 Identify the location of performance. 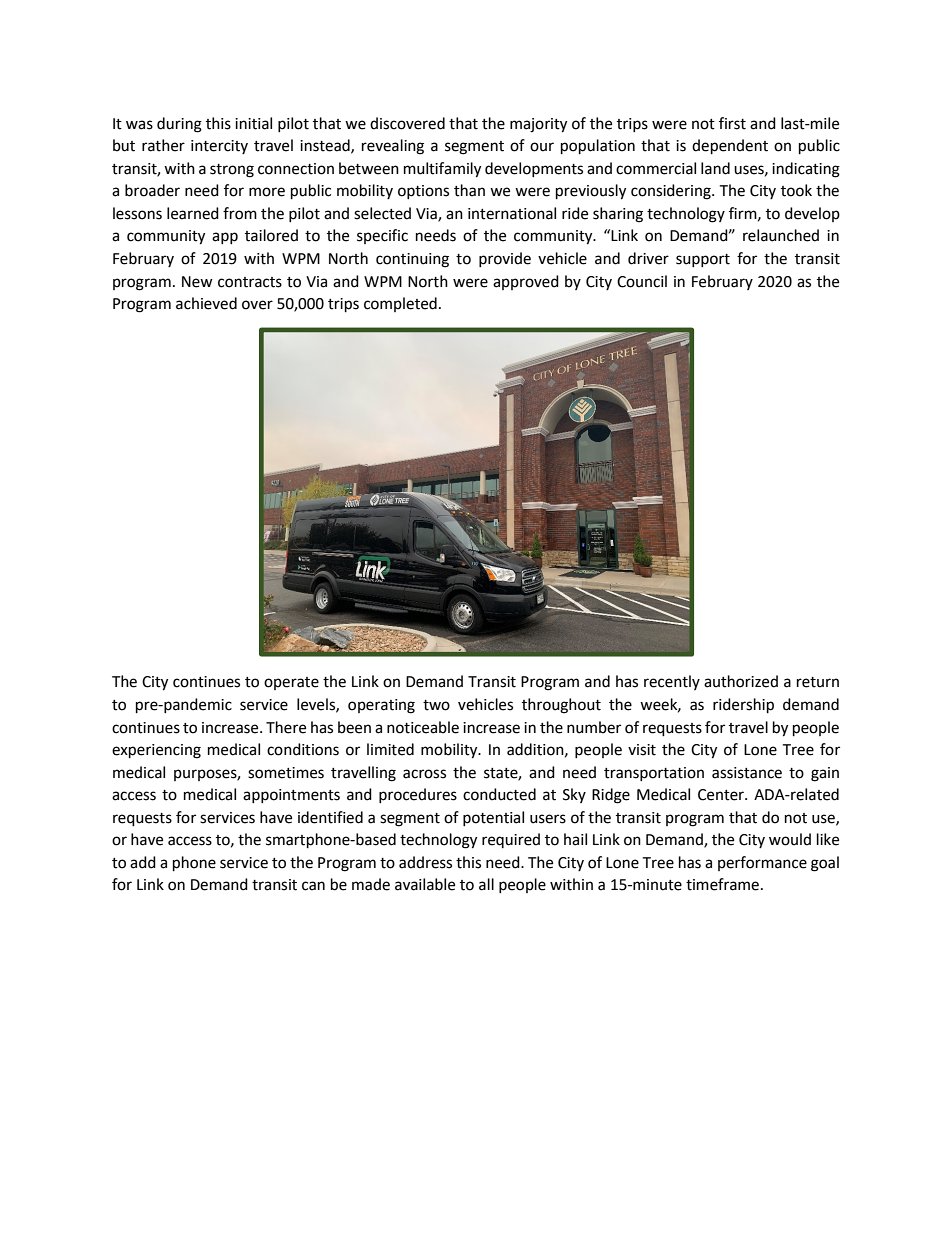
(762, 863).
